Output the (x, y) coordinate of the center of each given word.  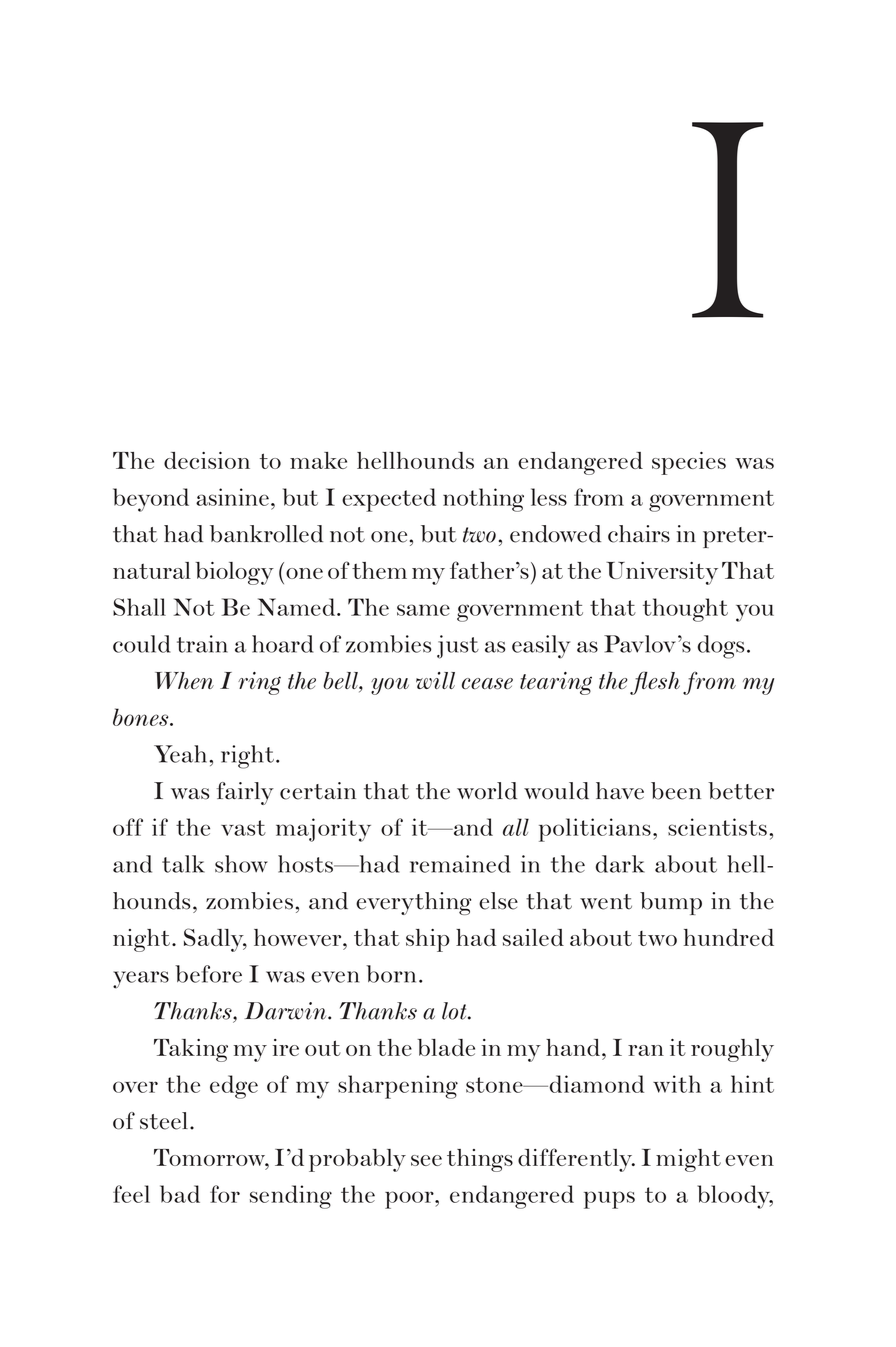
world (487, 791)
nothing (483, 500)
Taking (191, 1050)
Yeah (182, 754)
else (498, 901)
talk (183, 864)
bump (671, 903)
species (689, 463)
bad (180, 1194)
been (676, 791)
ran (646, 1050)
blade (446, 1047)
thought (685, 610)
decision (207, 460)
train (202, 644)
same (423, 610)
